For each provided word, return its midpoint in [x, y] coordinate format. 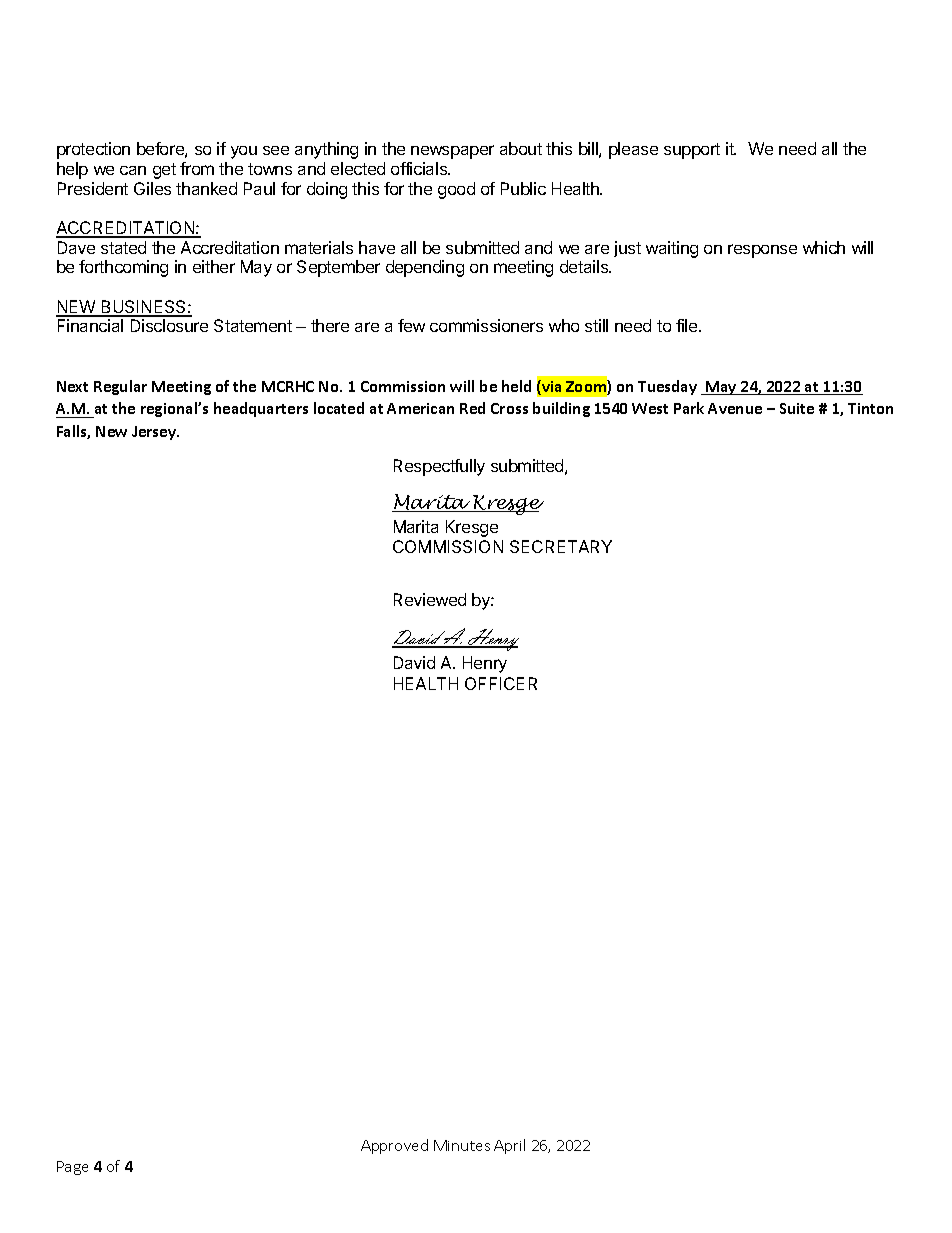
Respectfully [439, 467]
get [164, 171]
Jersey [155, 433]
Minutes [462, 1145]
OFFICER [501, 683]
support [692, 151]
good [456, 190]
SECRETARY [561, 546]
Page [72, 1168]
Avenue [735, 408]
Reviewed [430, 599]
